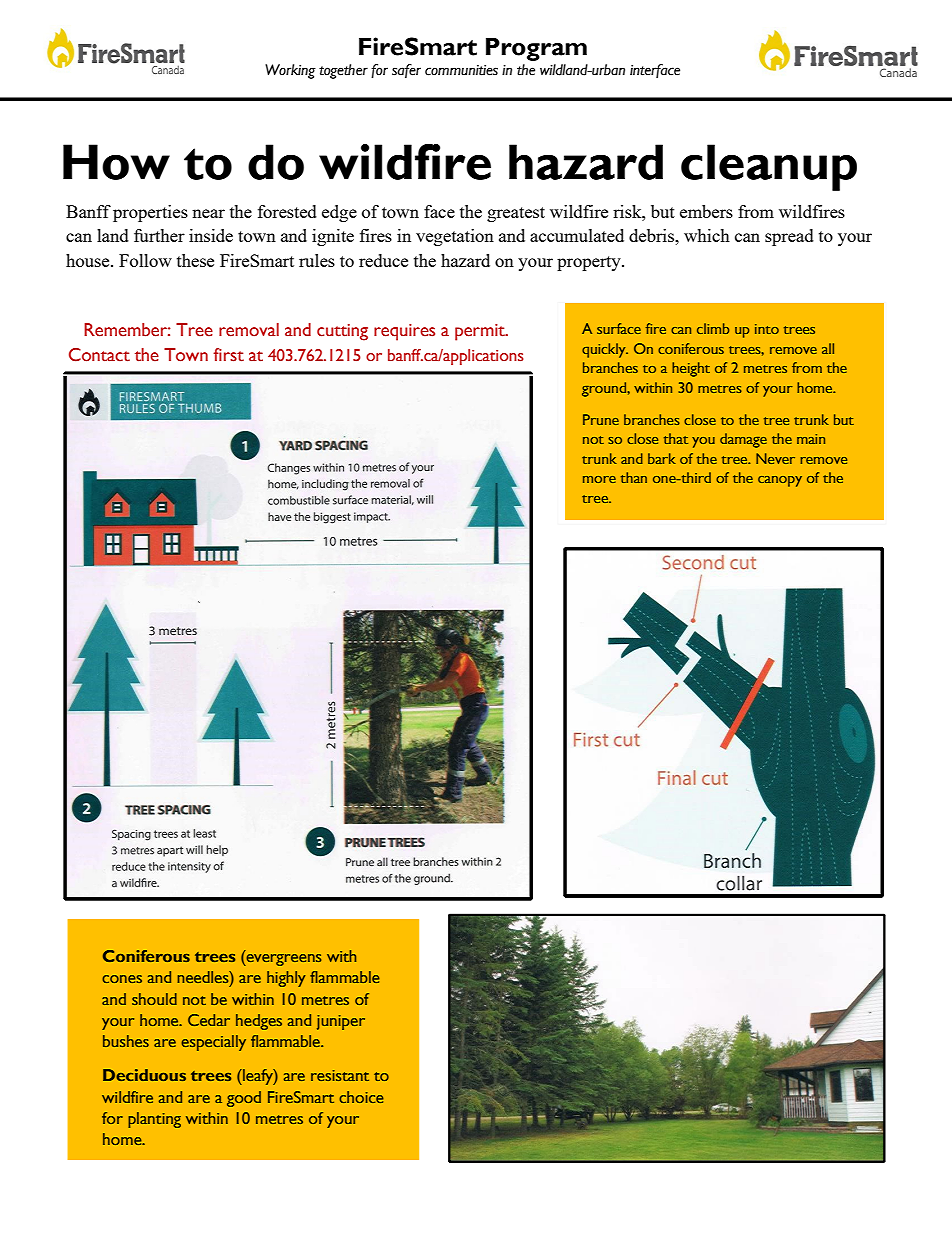  Describe the element at coordinates (122, 979) in the document. I see `cones` at that location.
